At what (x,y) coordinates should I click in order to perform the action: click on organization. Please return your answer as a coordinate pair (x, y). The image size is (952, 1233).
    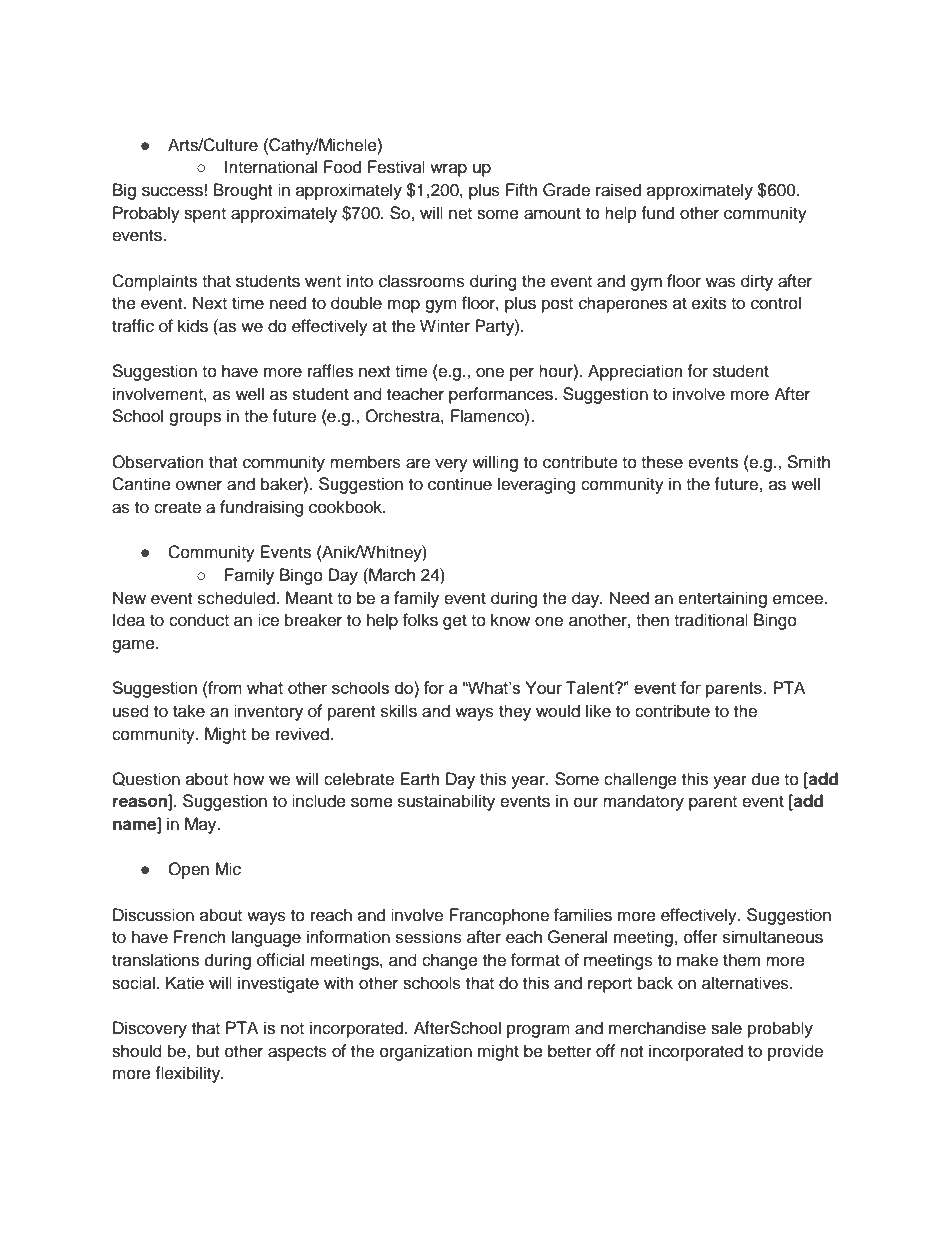
    Looking at the image, I should click on (426, 1052).
